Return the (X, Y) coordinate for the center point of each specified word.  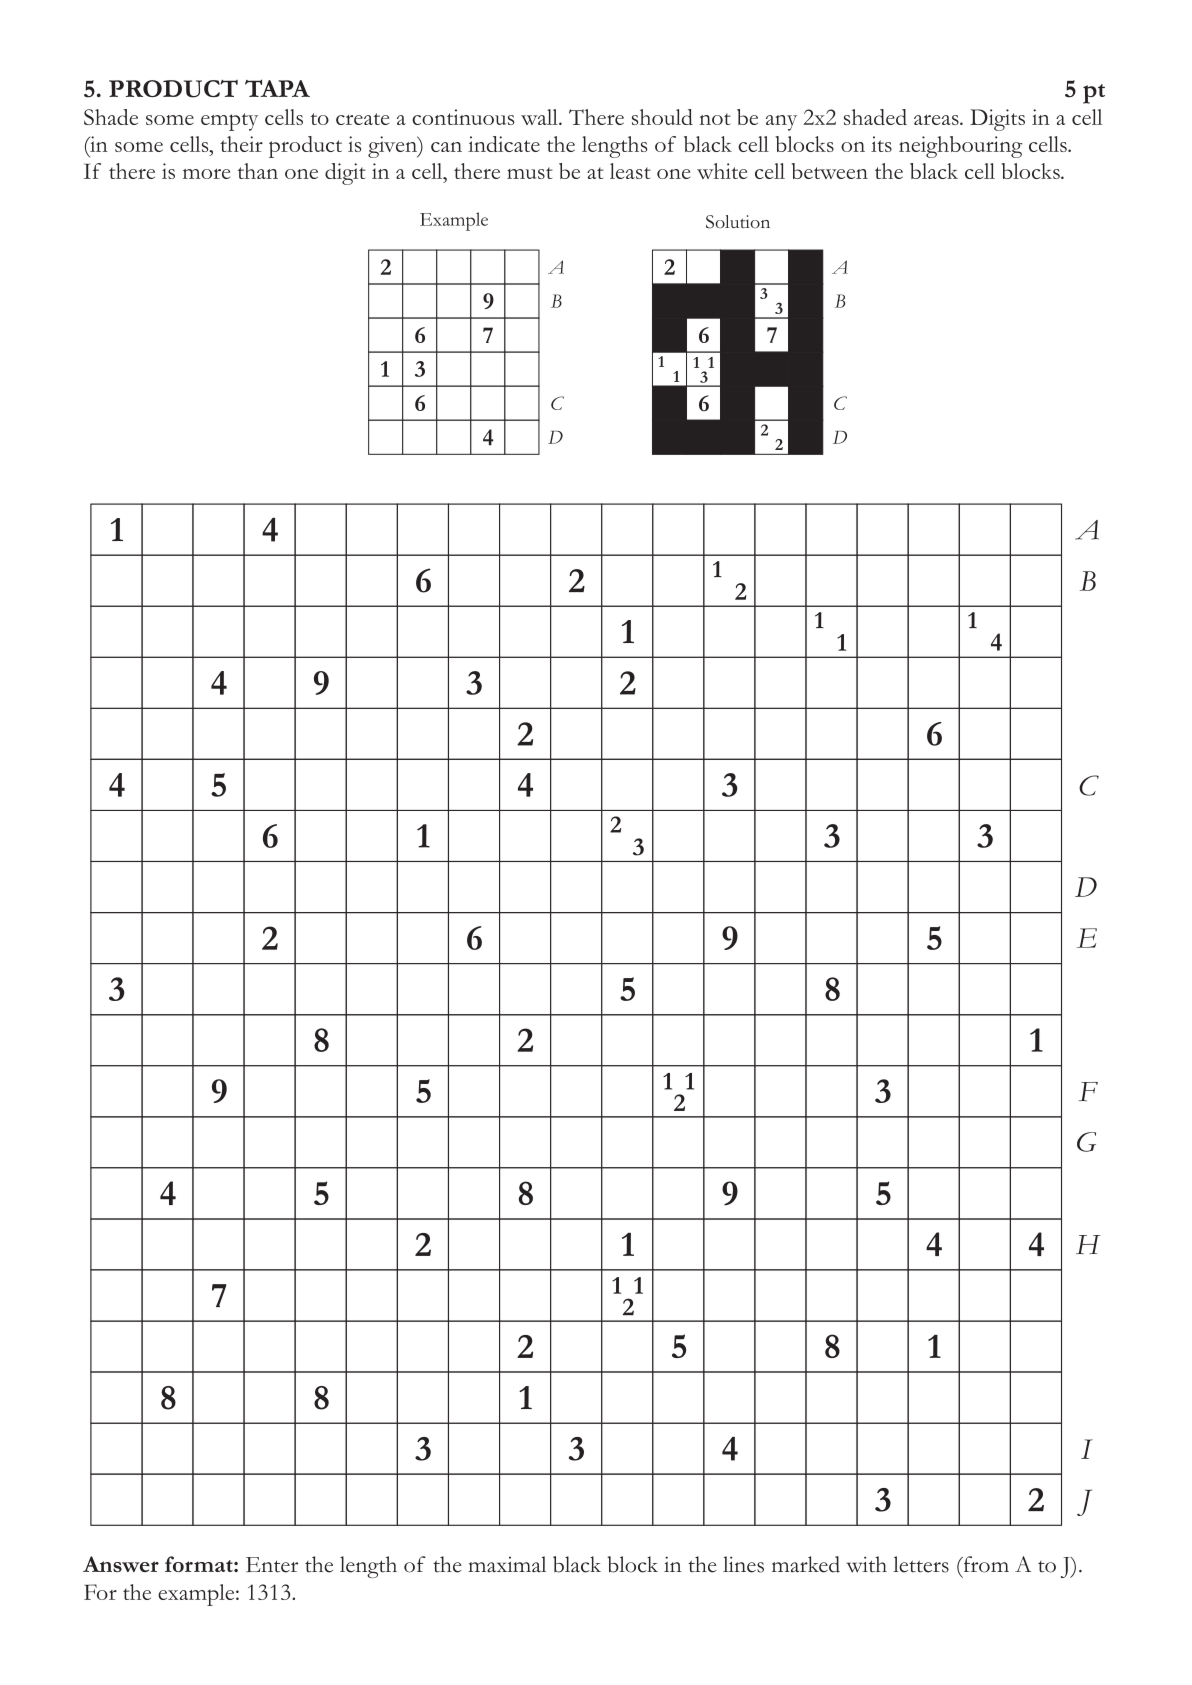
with (867, 1564)
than (258, 171)
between (829, 171)
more (206, 174)
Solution (738, 222)
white (722, 171)
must (530, 173)
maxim (499, 1564)
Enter (272, 1565)
